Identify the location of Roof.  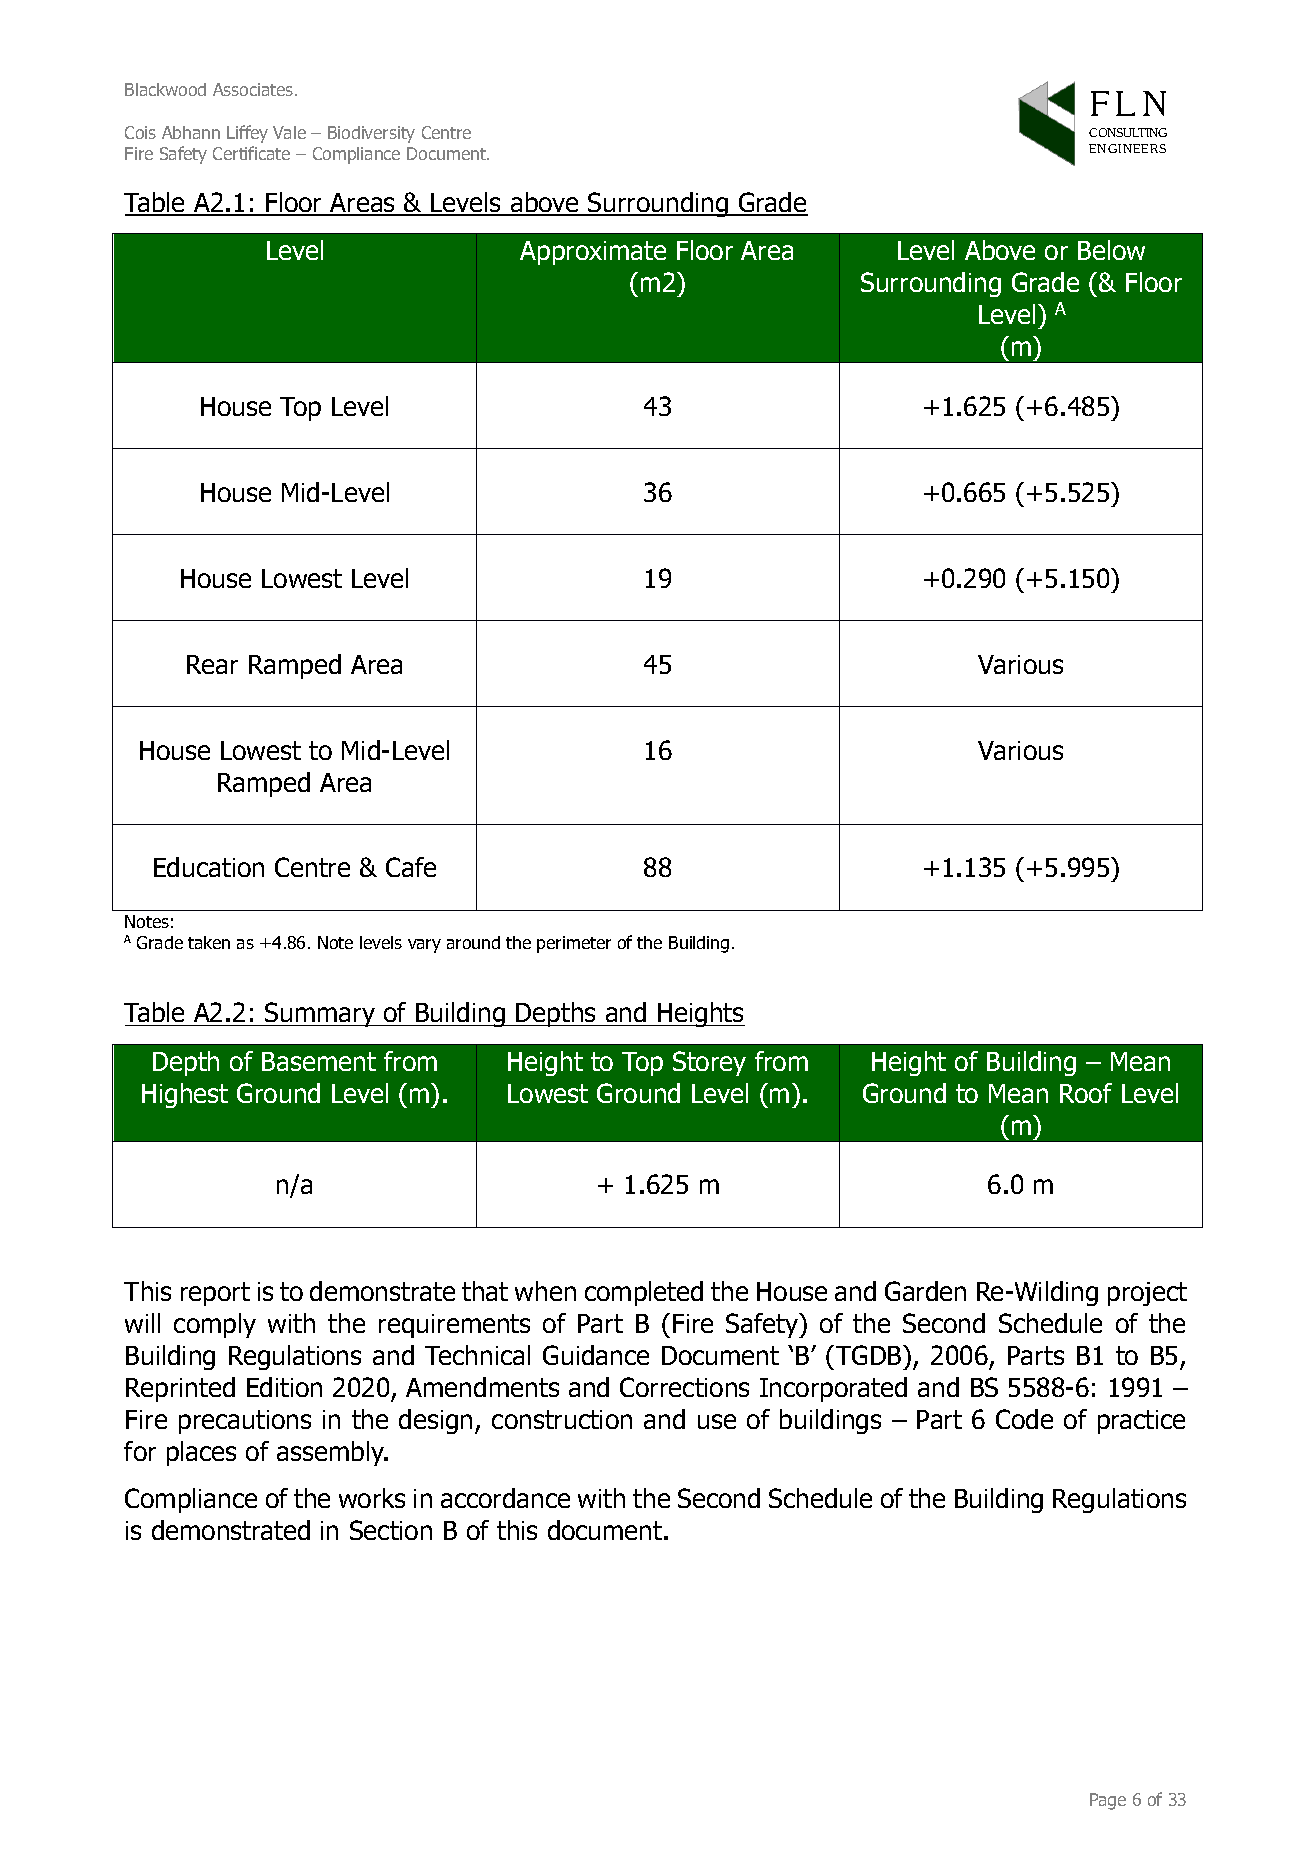
(1086, 1093).
